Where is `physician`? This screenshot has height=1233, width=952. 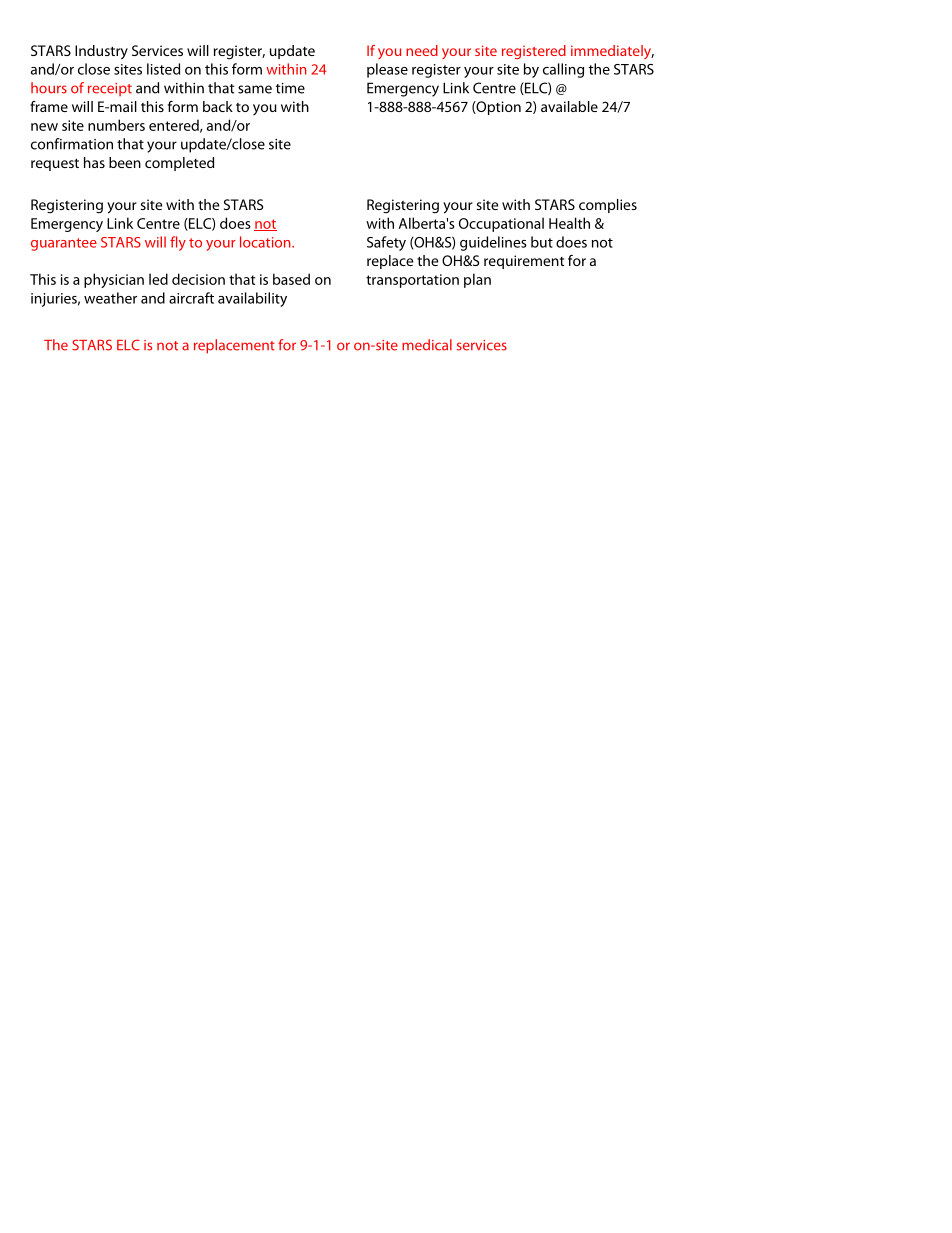 physician is located at coordinates (114, 280).
